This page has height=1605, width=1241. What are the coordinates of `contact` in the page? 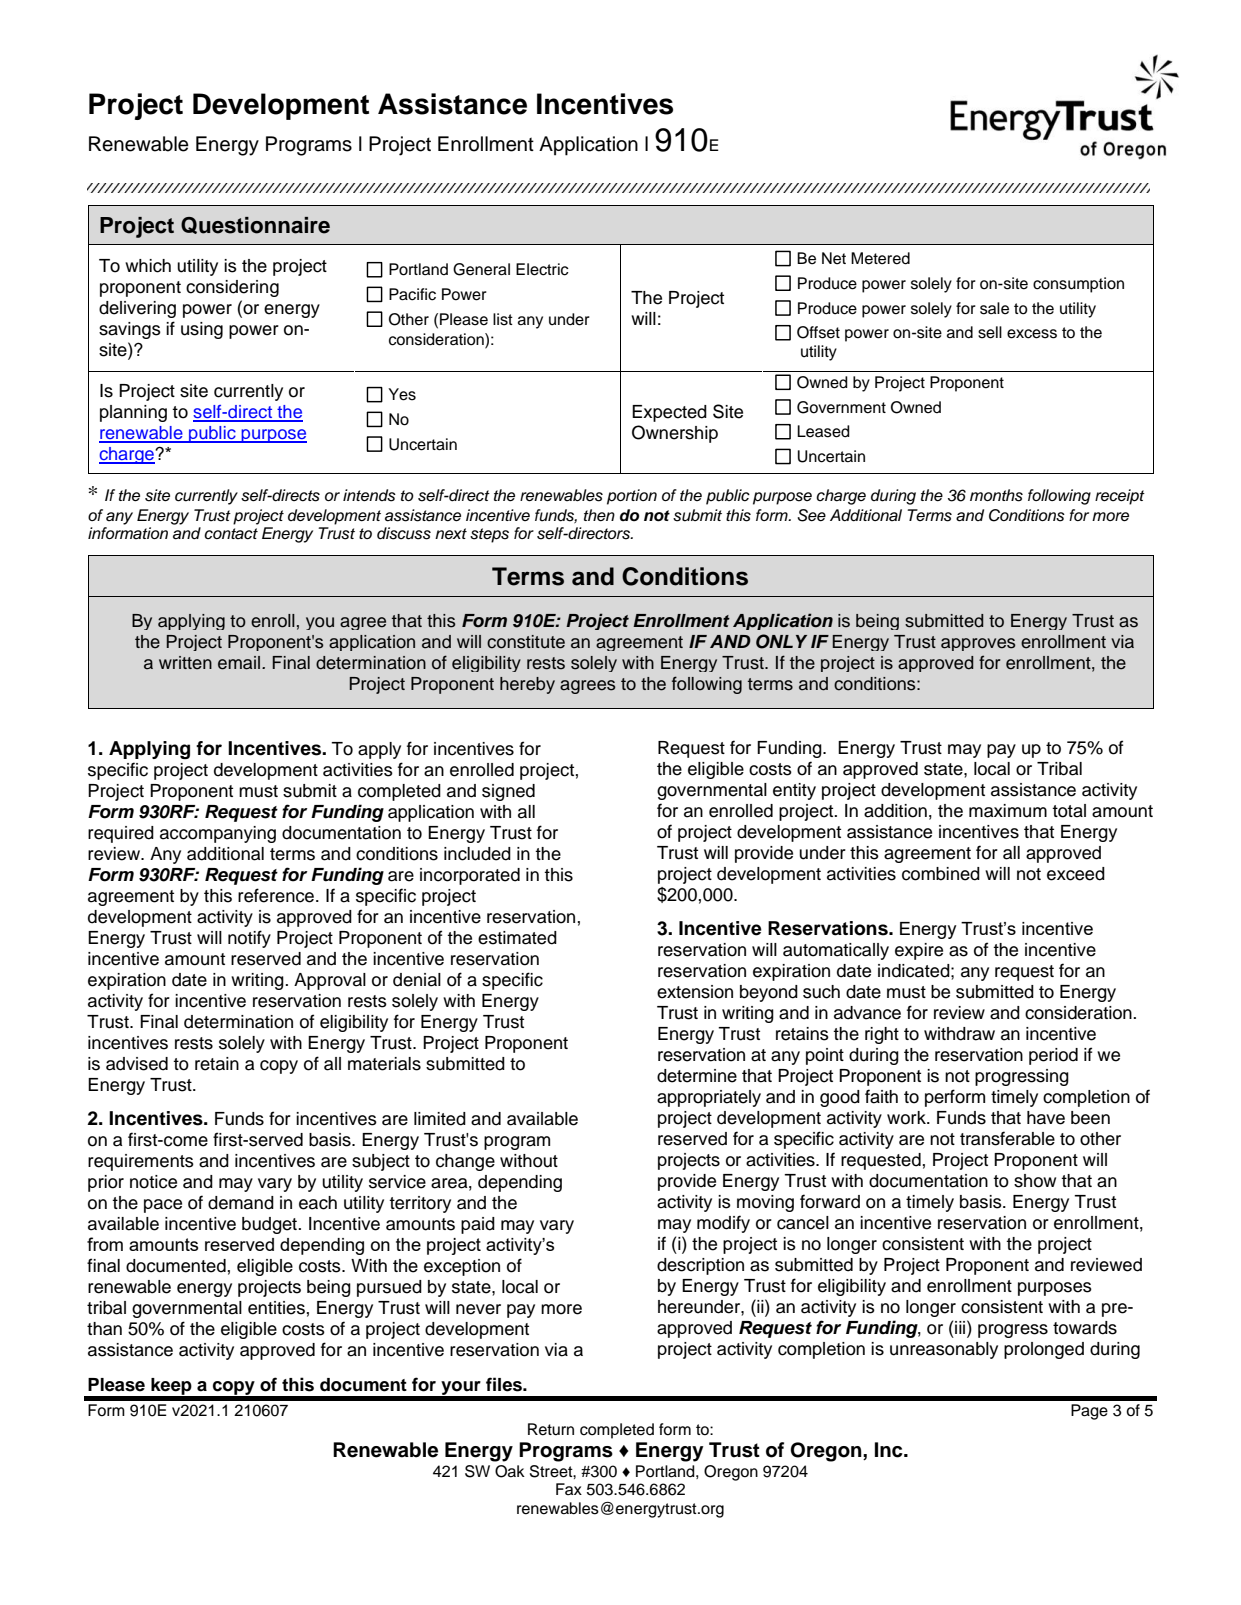 It's located at (231, 534).
